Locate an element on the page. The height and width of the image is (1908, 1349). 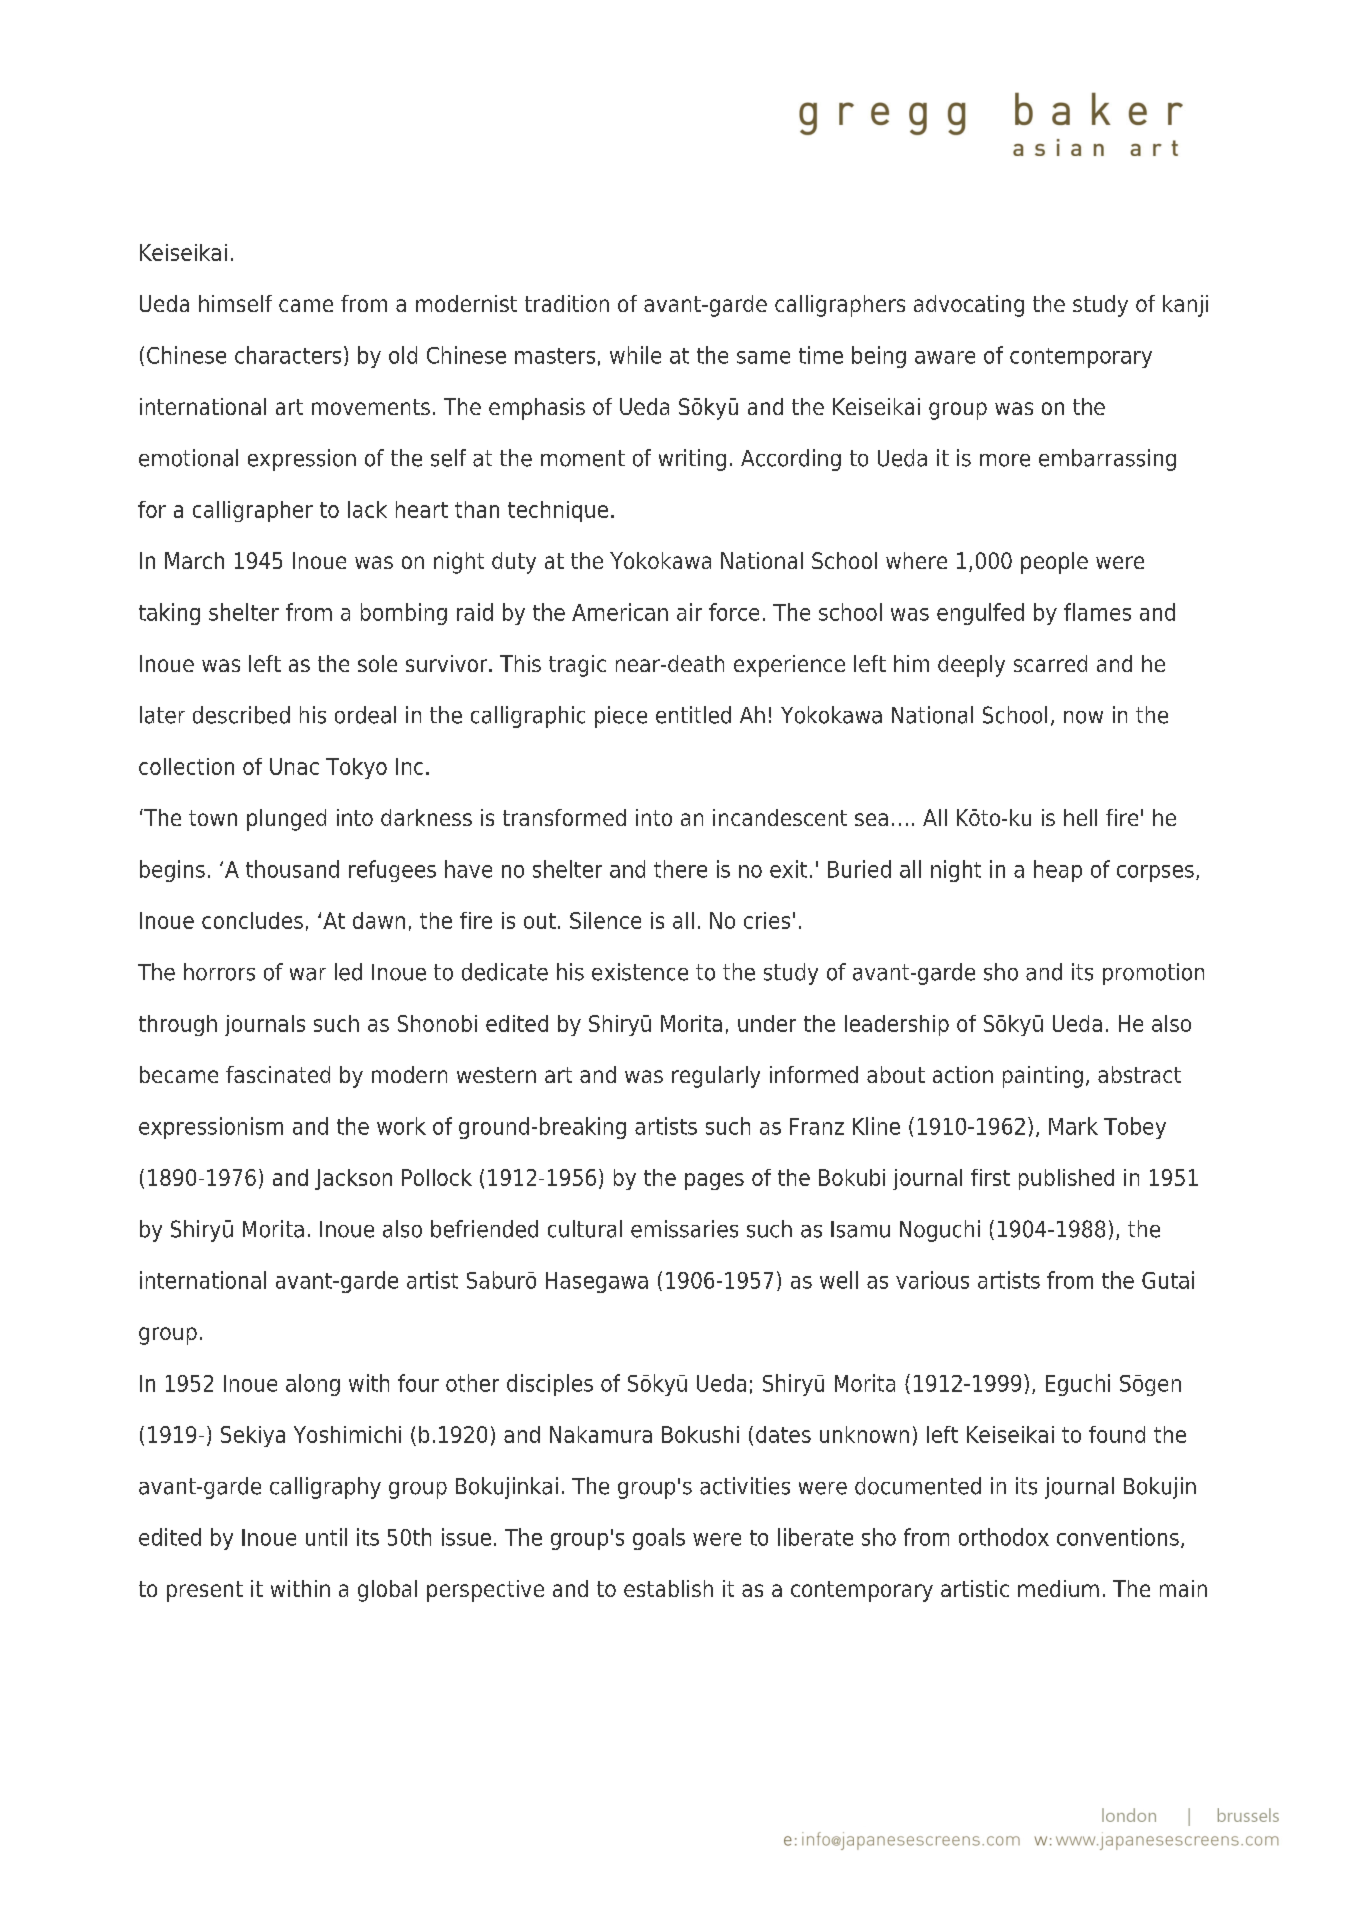
while is located at coordinates (635, 355).
